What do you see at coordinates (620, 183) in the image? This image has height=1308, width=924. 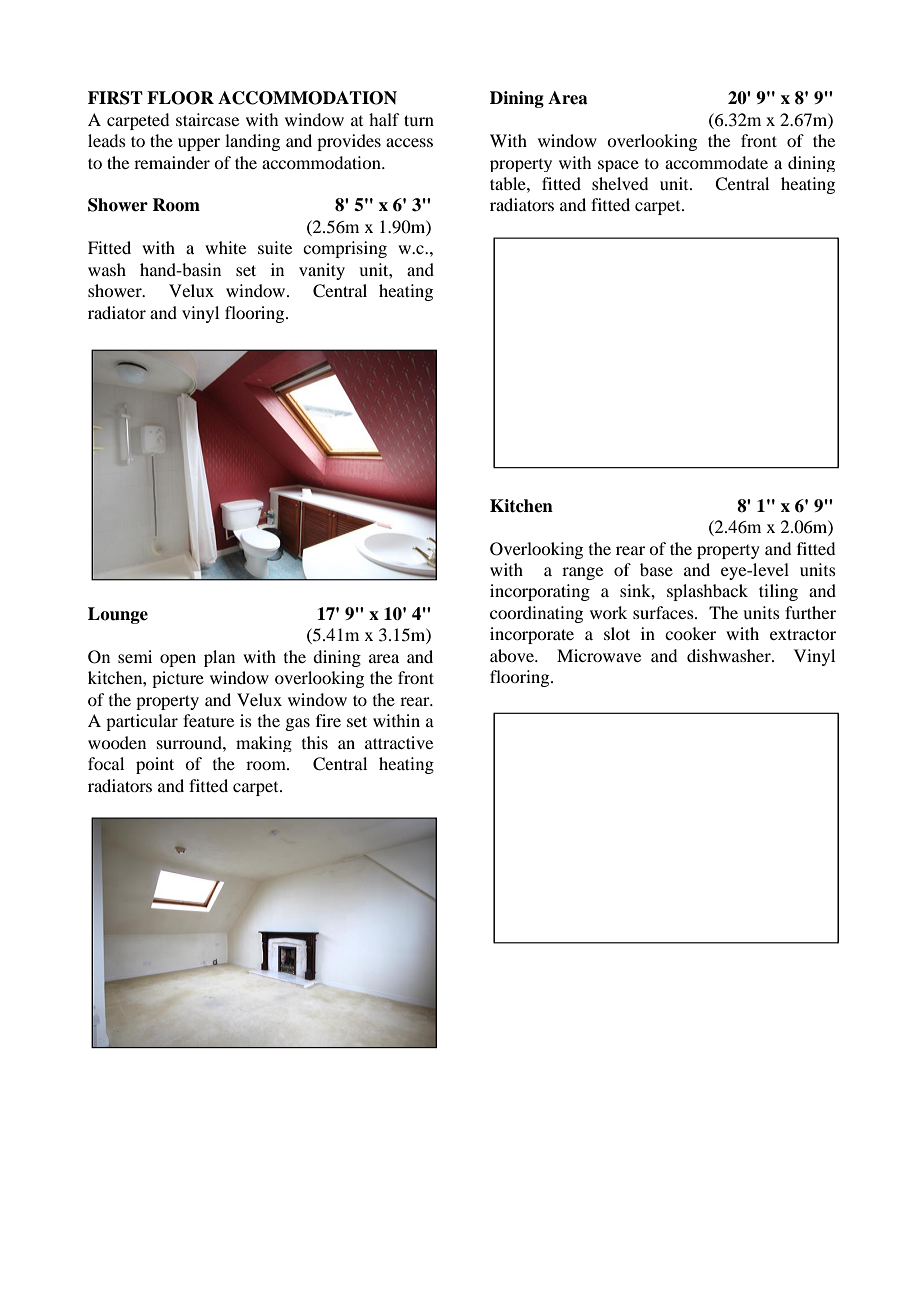 I see `shelved` at bounding box center [620, 183].
